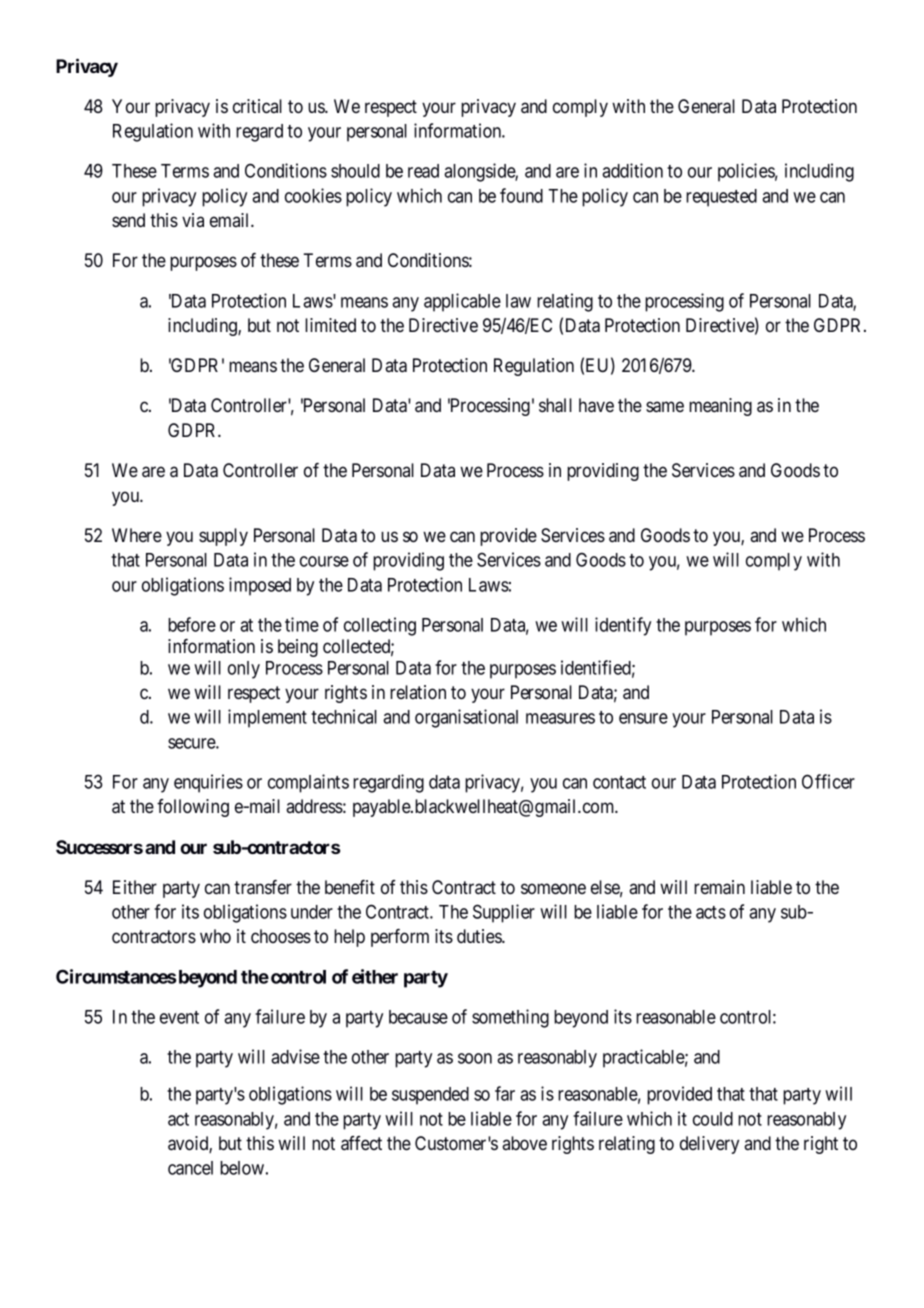  I want to click on relation, so click(418, 692).
